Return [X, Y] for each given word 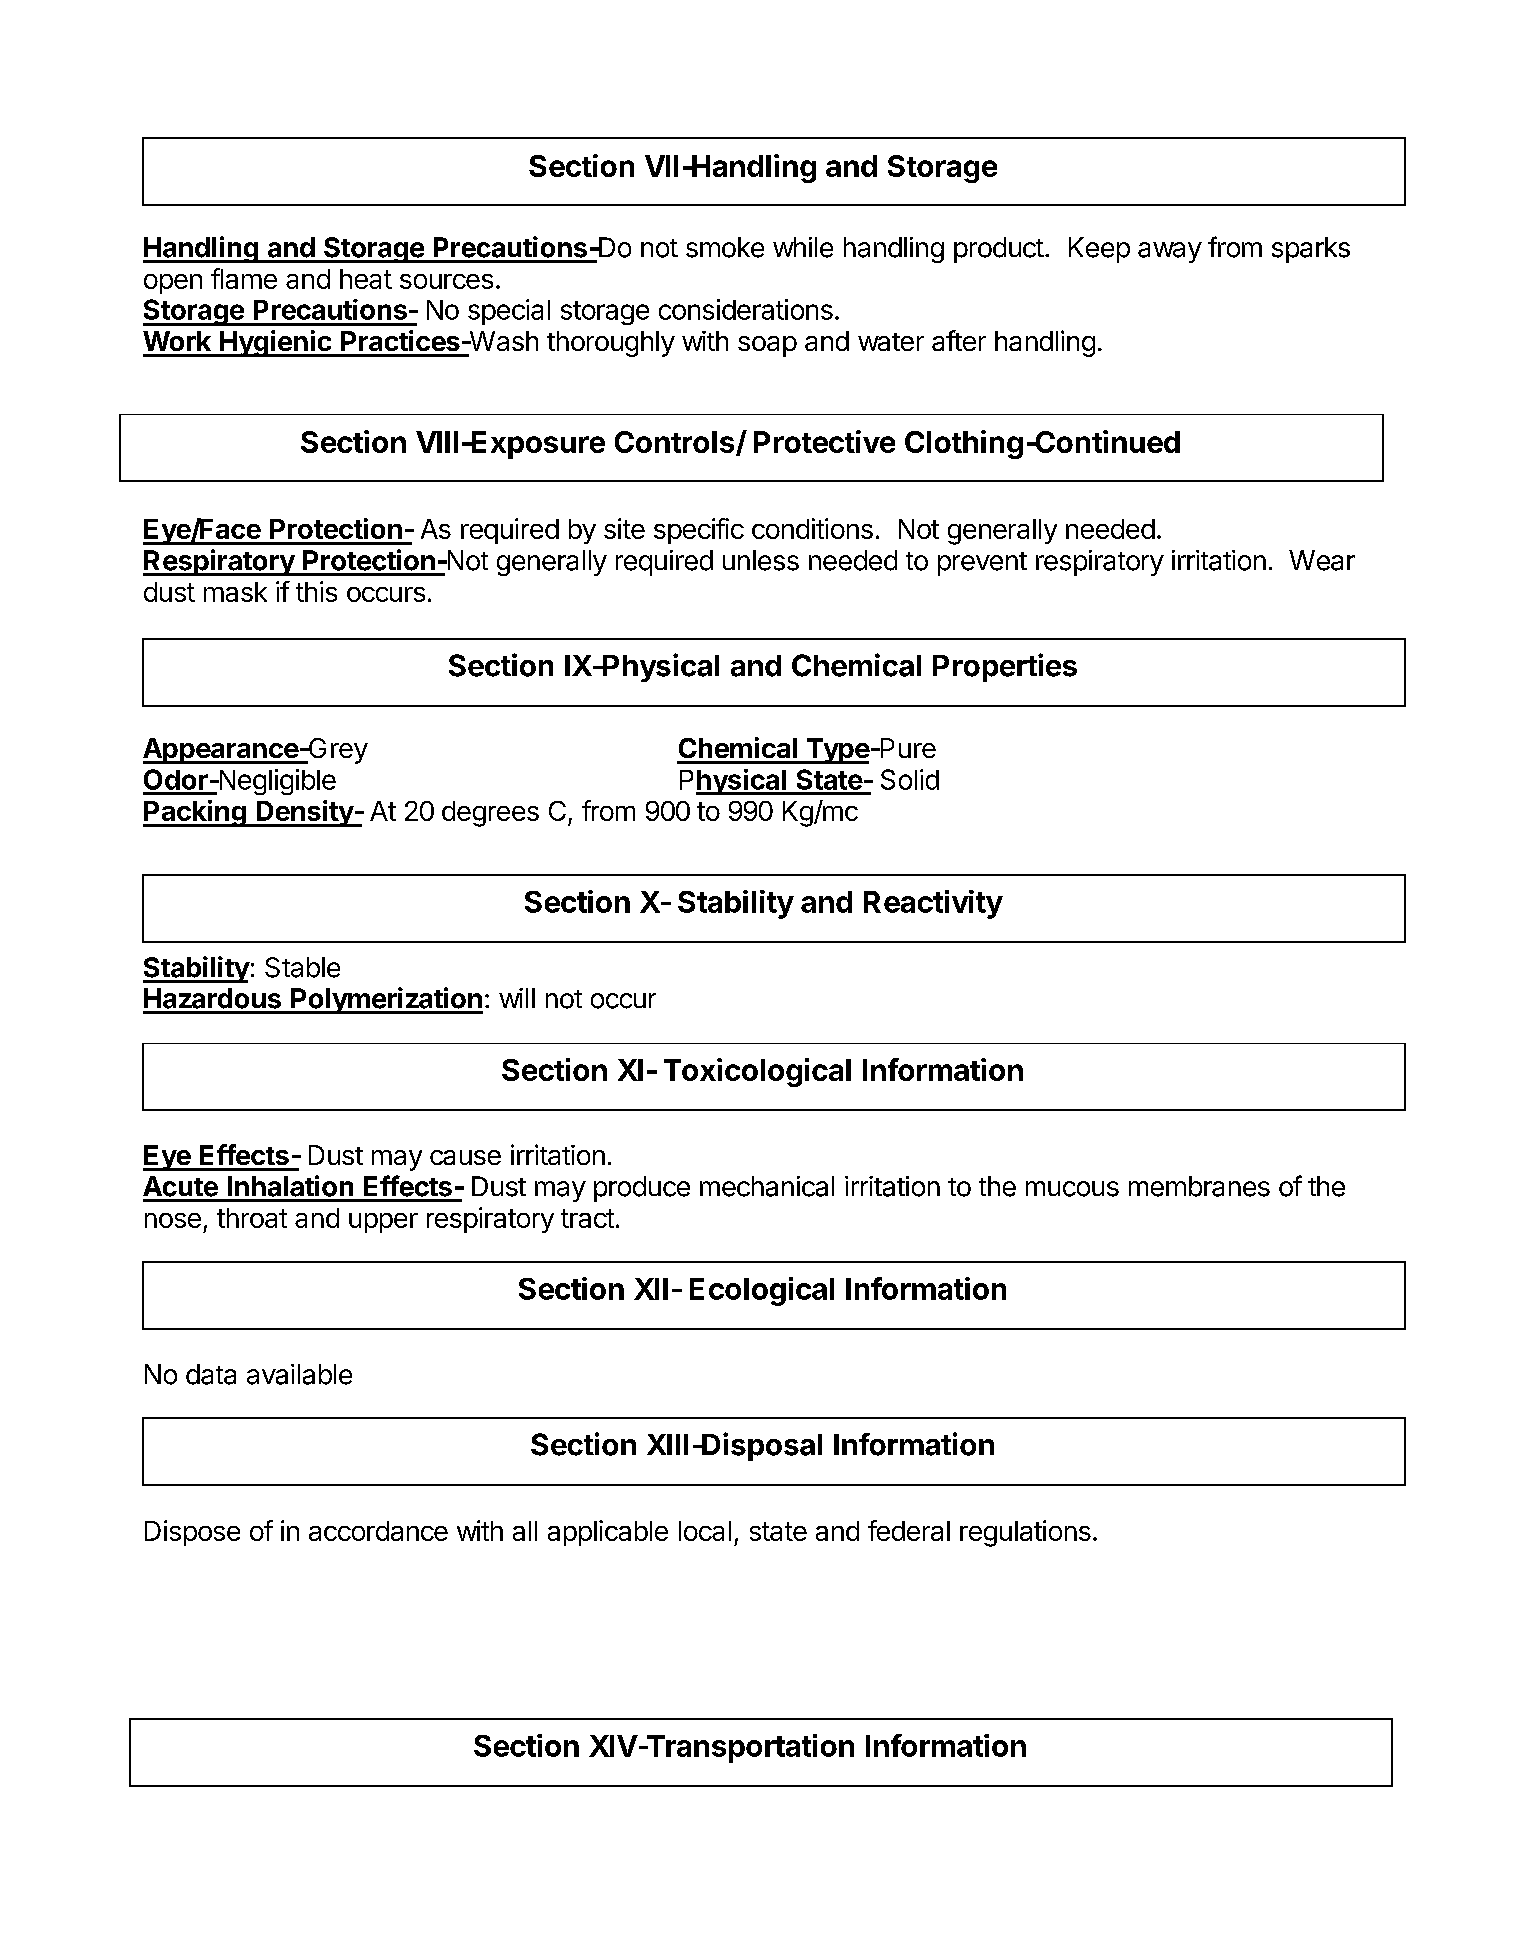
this [316, 591]
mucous [1072, 1189]
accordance [378, 1531]
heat [366, 279]
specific [699, 531]
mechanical [767, 1186]
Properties [1005, 667]
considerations [746, 309]
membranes [1199, 1186]
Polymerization [386, 1000]
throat [252, 1218]
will [517, 998]
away [1170, 252]
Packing [195, 813]
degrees [490, 814]
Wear [1322, 560]
